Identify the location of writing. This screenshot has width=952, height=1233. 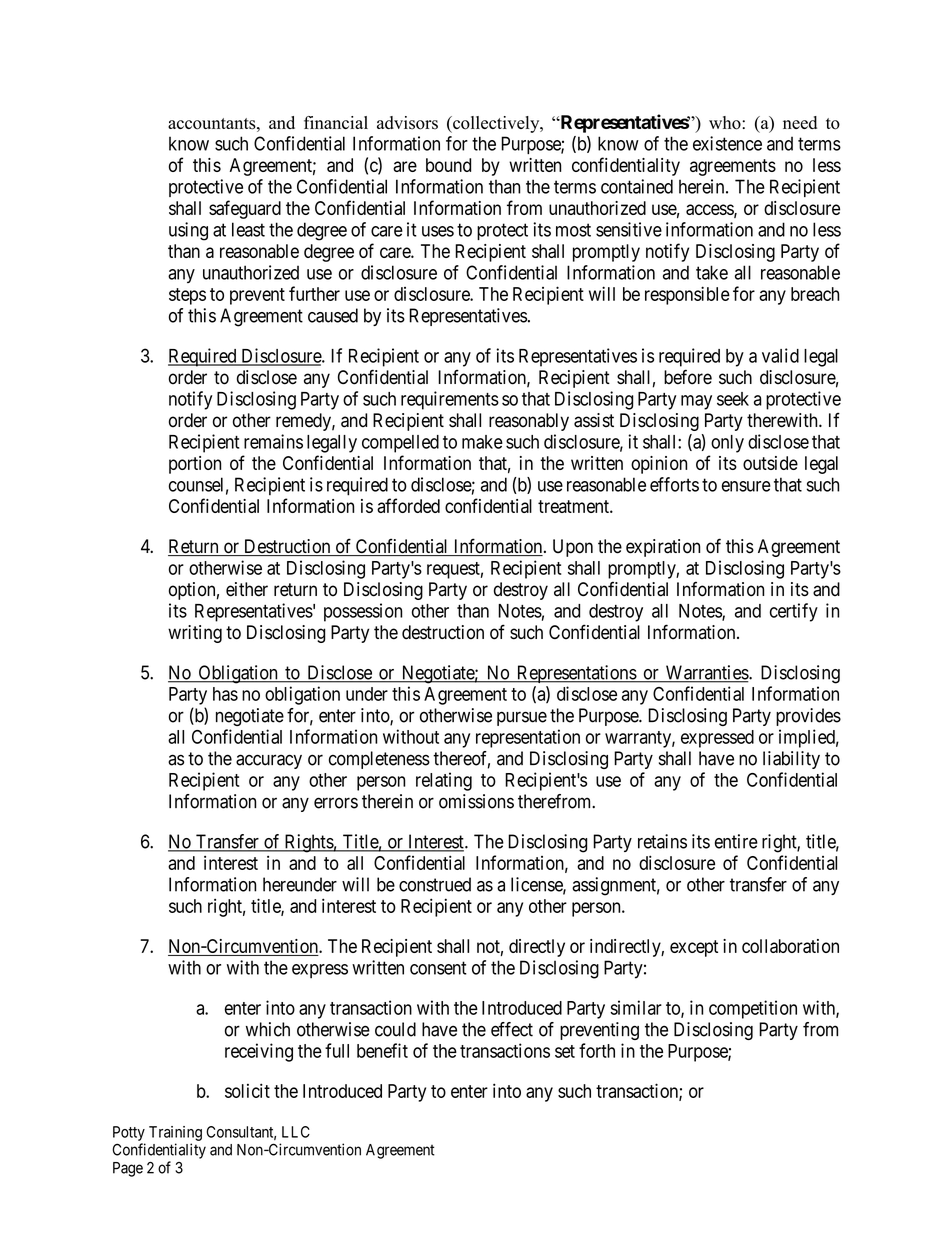
(195, 634).
